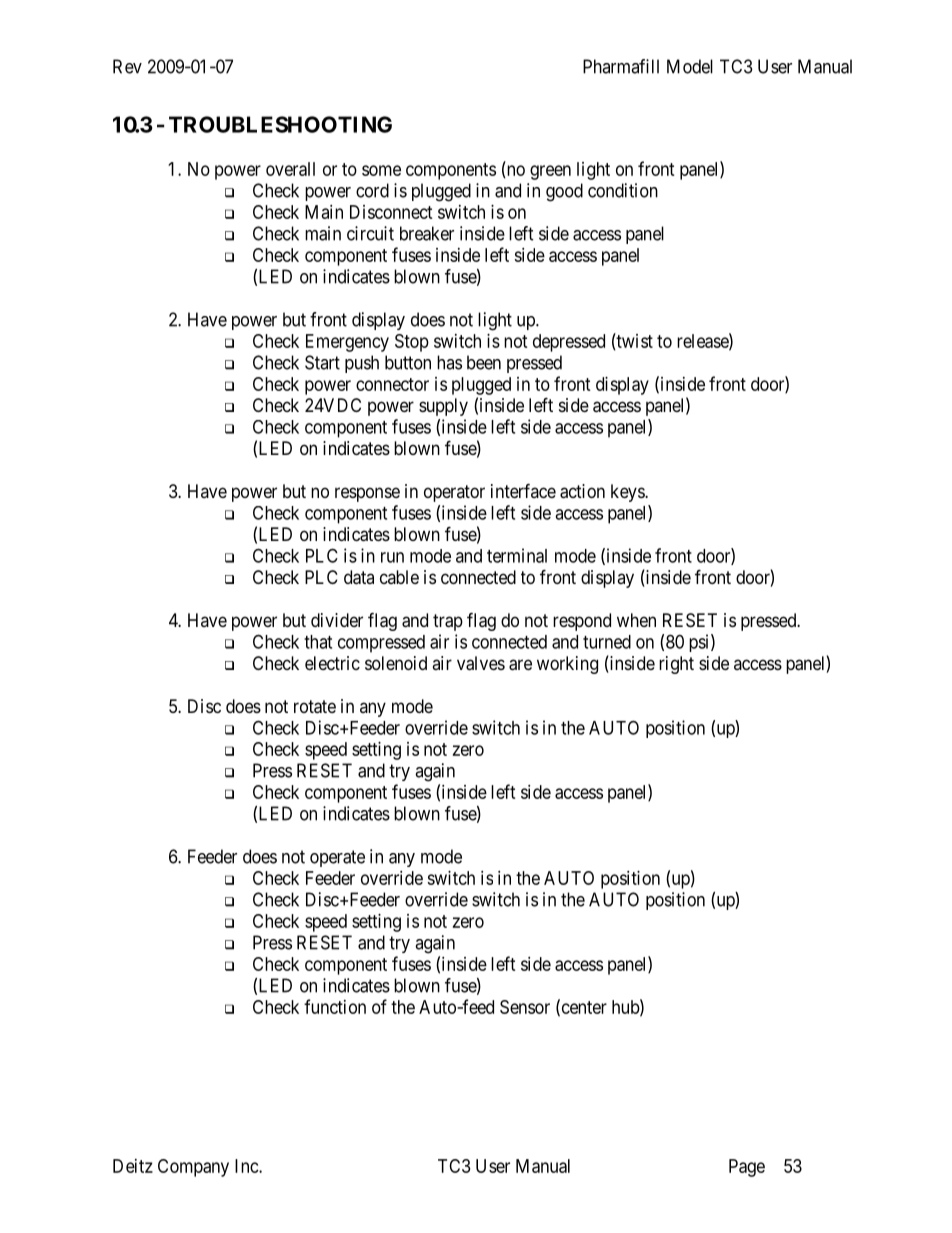 This document has height=1233, width=952. What do you see at coordinates (747, 1168) in the document?
I see `Page` at bounding box center [747, 1168].
